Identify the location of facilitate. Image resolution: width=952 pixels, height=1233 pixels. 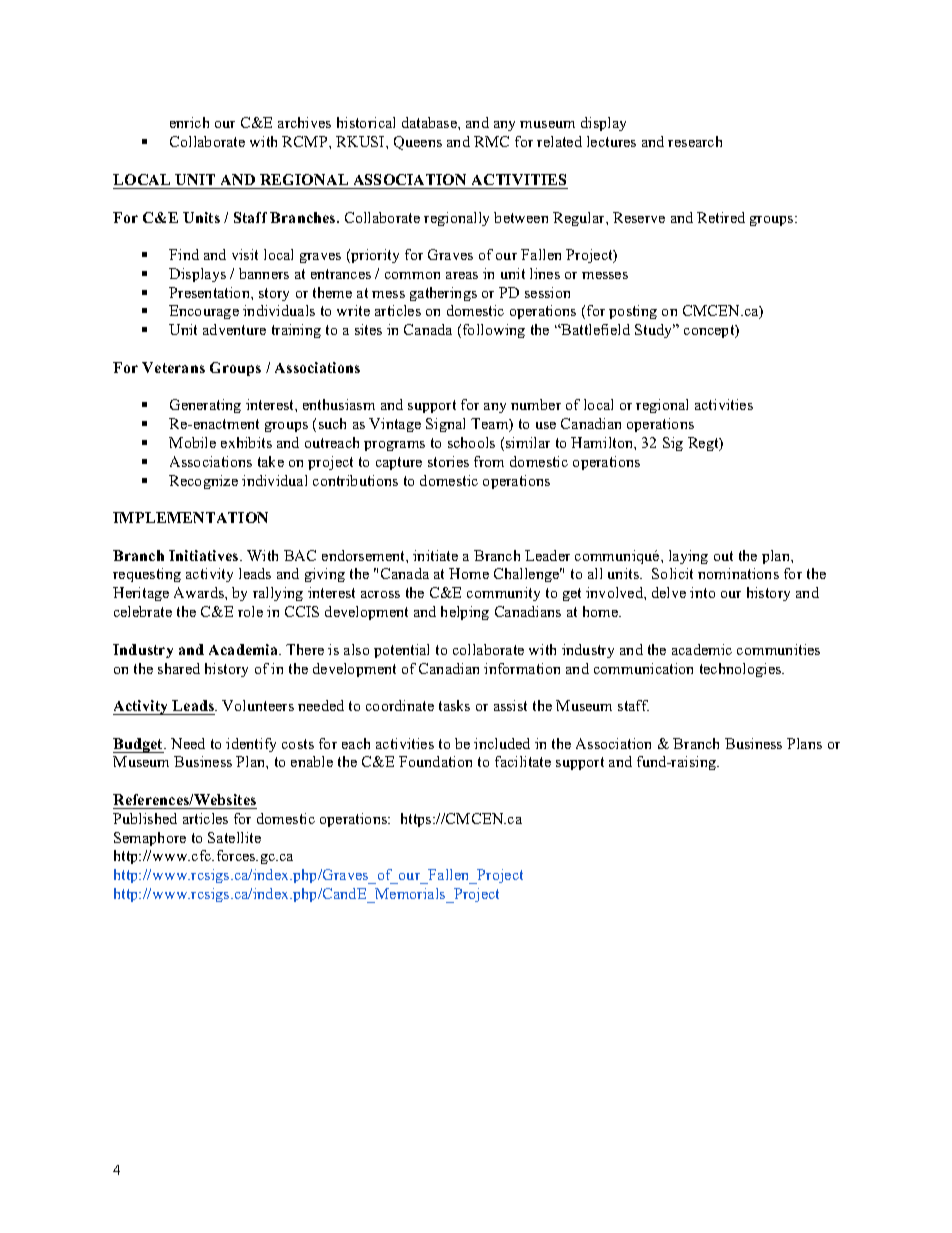
(523, 761).
